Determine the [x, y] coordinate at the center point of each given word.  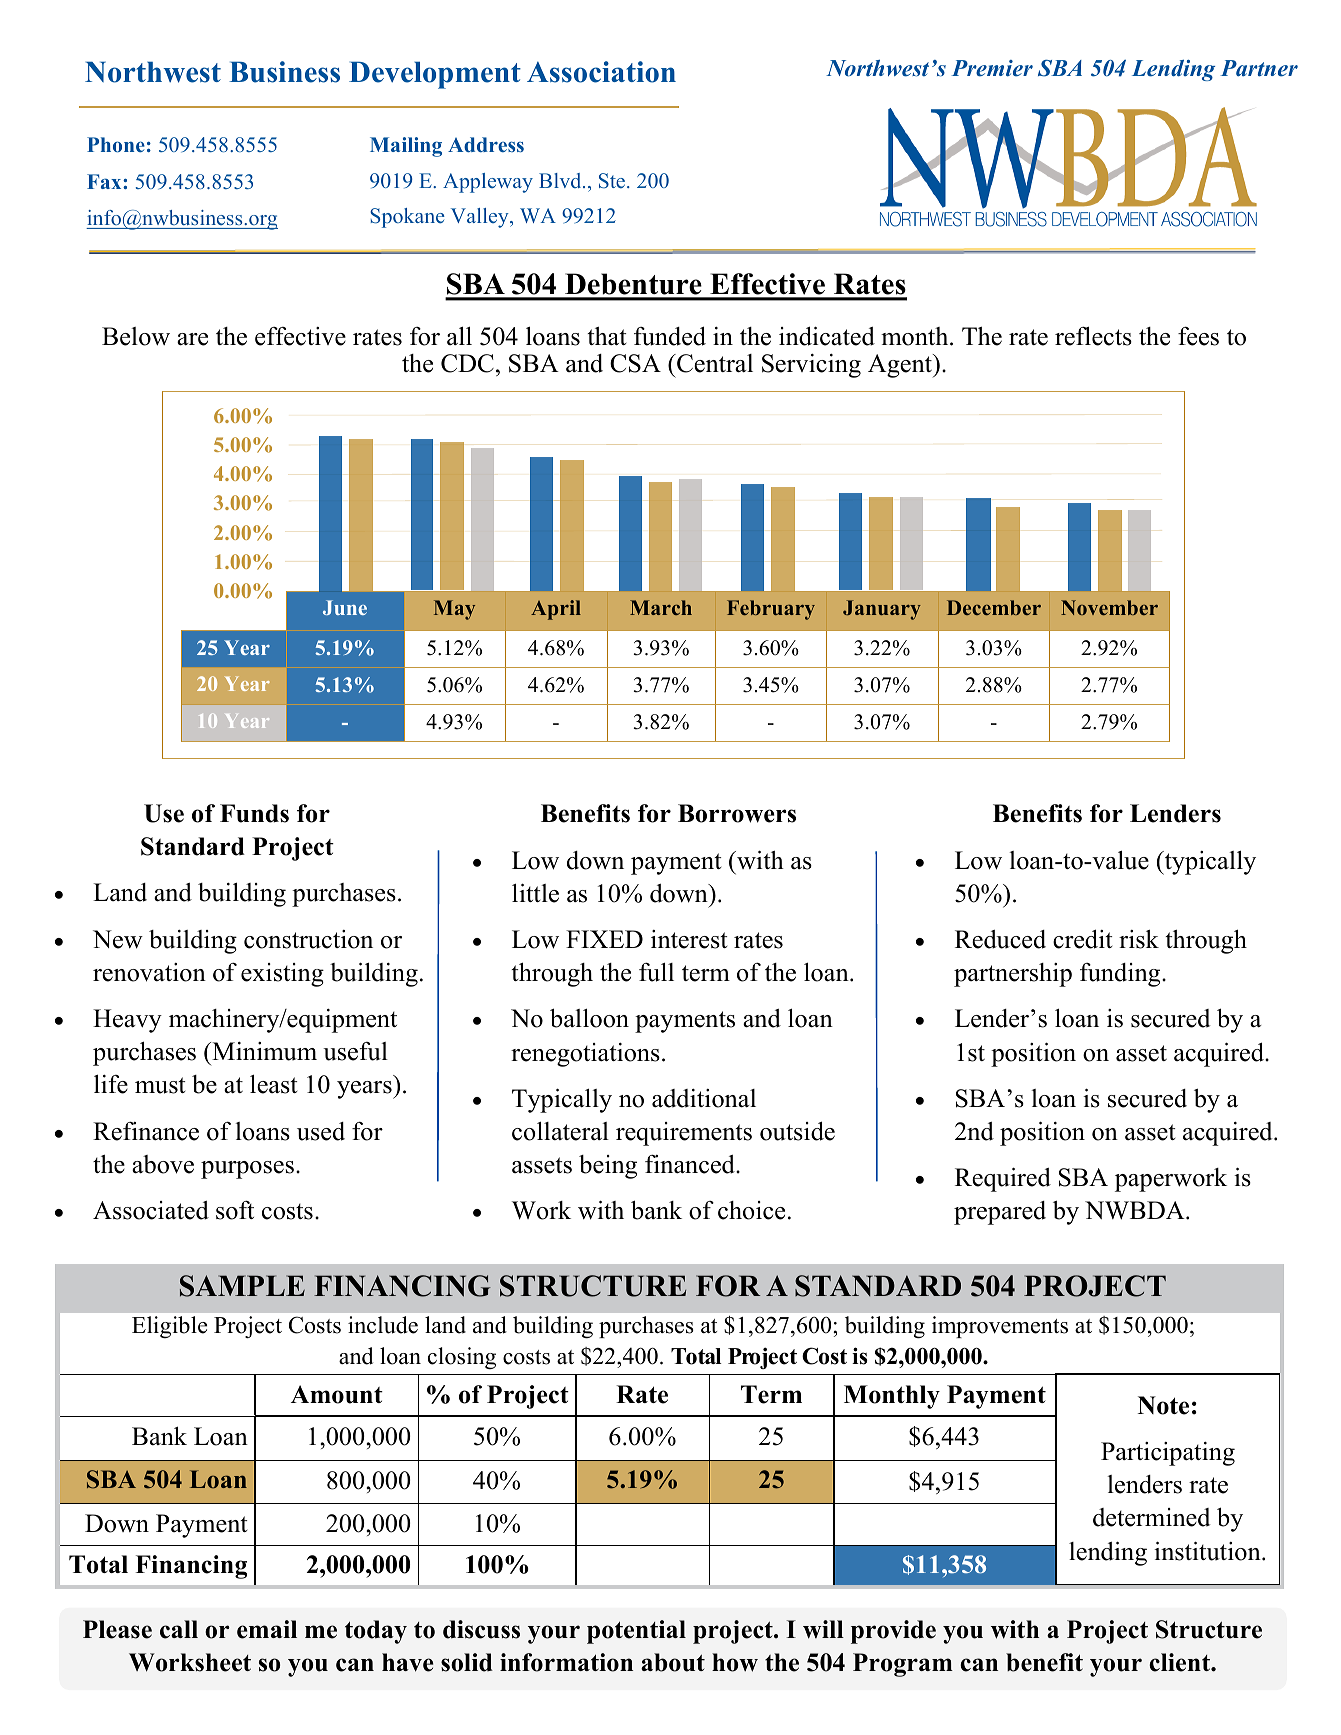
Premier [992, 68]
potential [636, 1632]
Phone [116, 144]
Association [601, 72]
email [267, 1629]
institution [1208, 1551]
